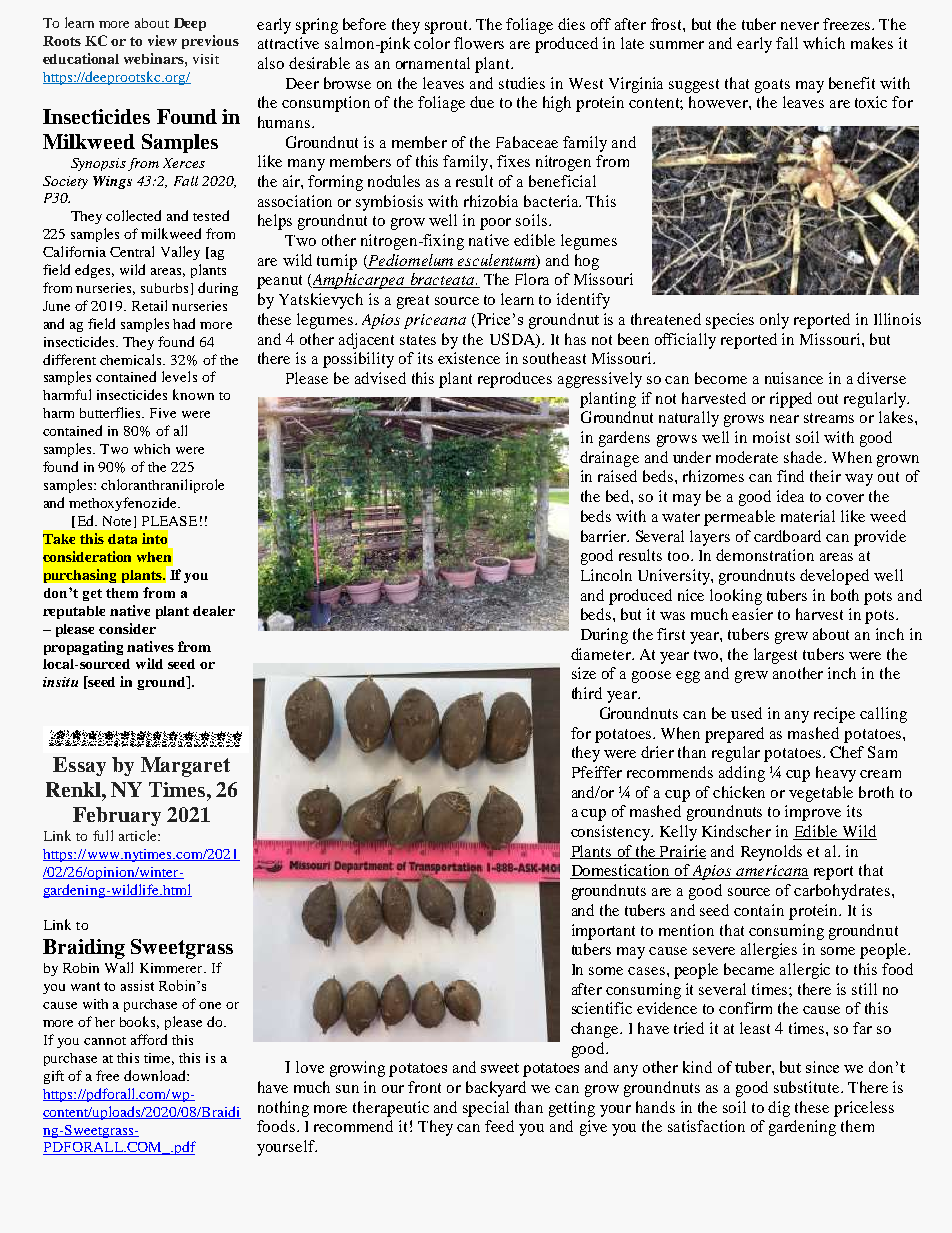 Image resolution: width=952 pixels, height=1233 pixels. What do you see at coordinates (515, 380) in the screenshot?
I see `reproduces` at bounding box center [515, 380].
